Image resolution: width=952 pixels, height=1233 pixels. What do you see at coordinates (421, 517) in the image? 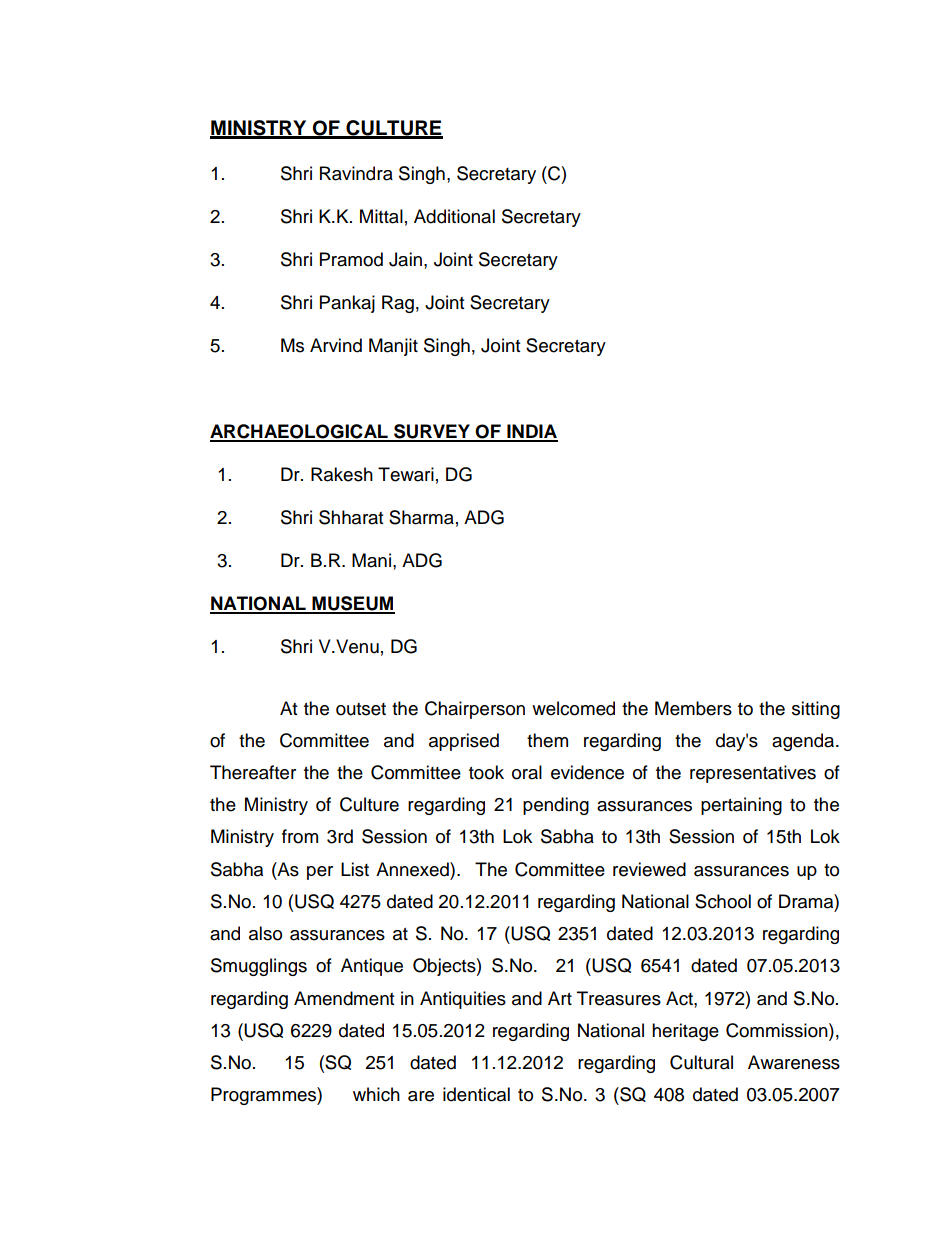
I see `Sharma` at bounding box center [421, 517].
